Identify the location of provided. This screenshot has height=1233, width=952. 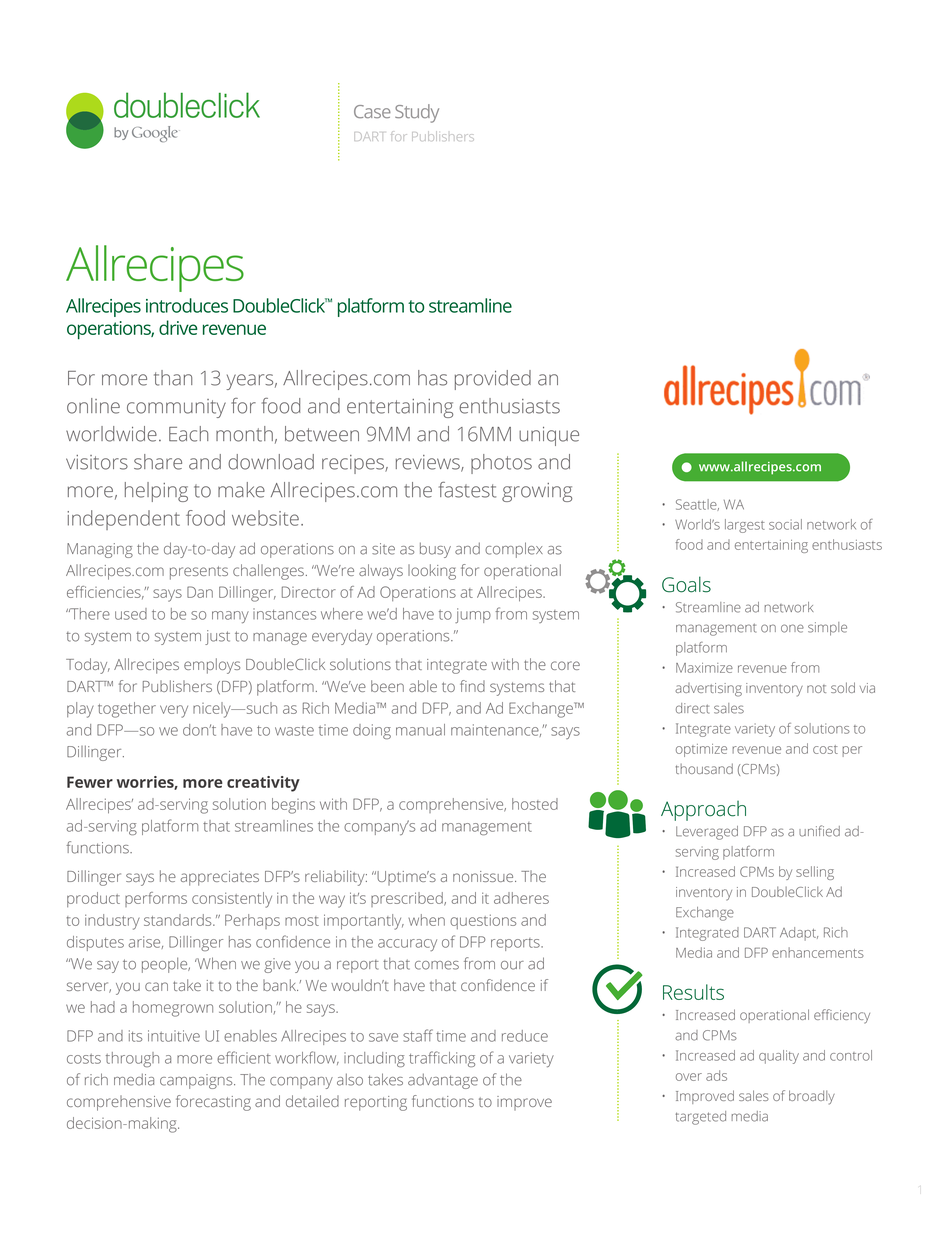
(493, 380).
